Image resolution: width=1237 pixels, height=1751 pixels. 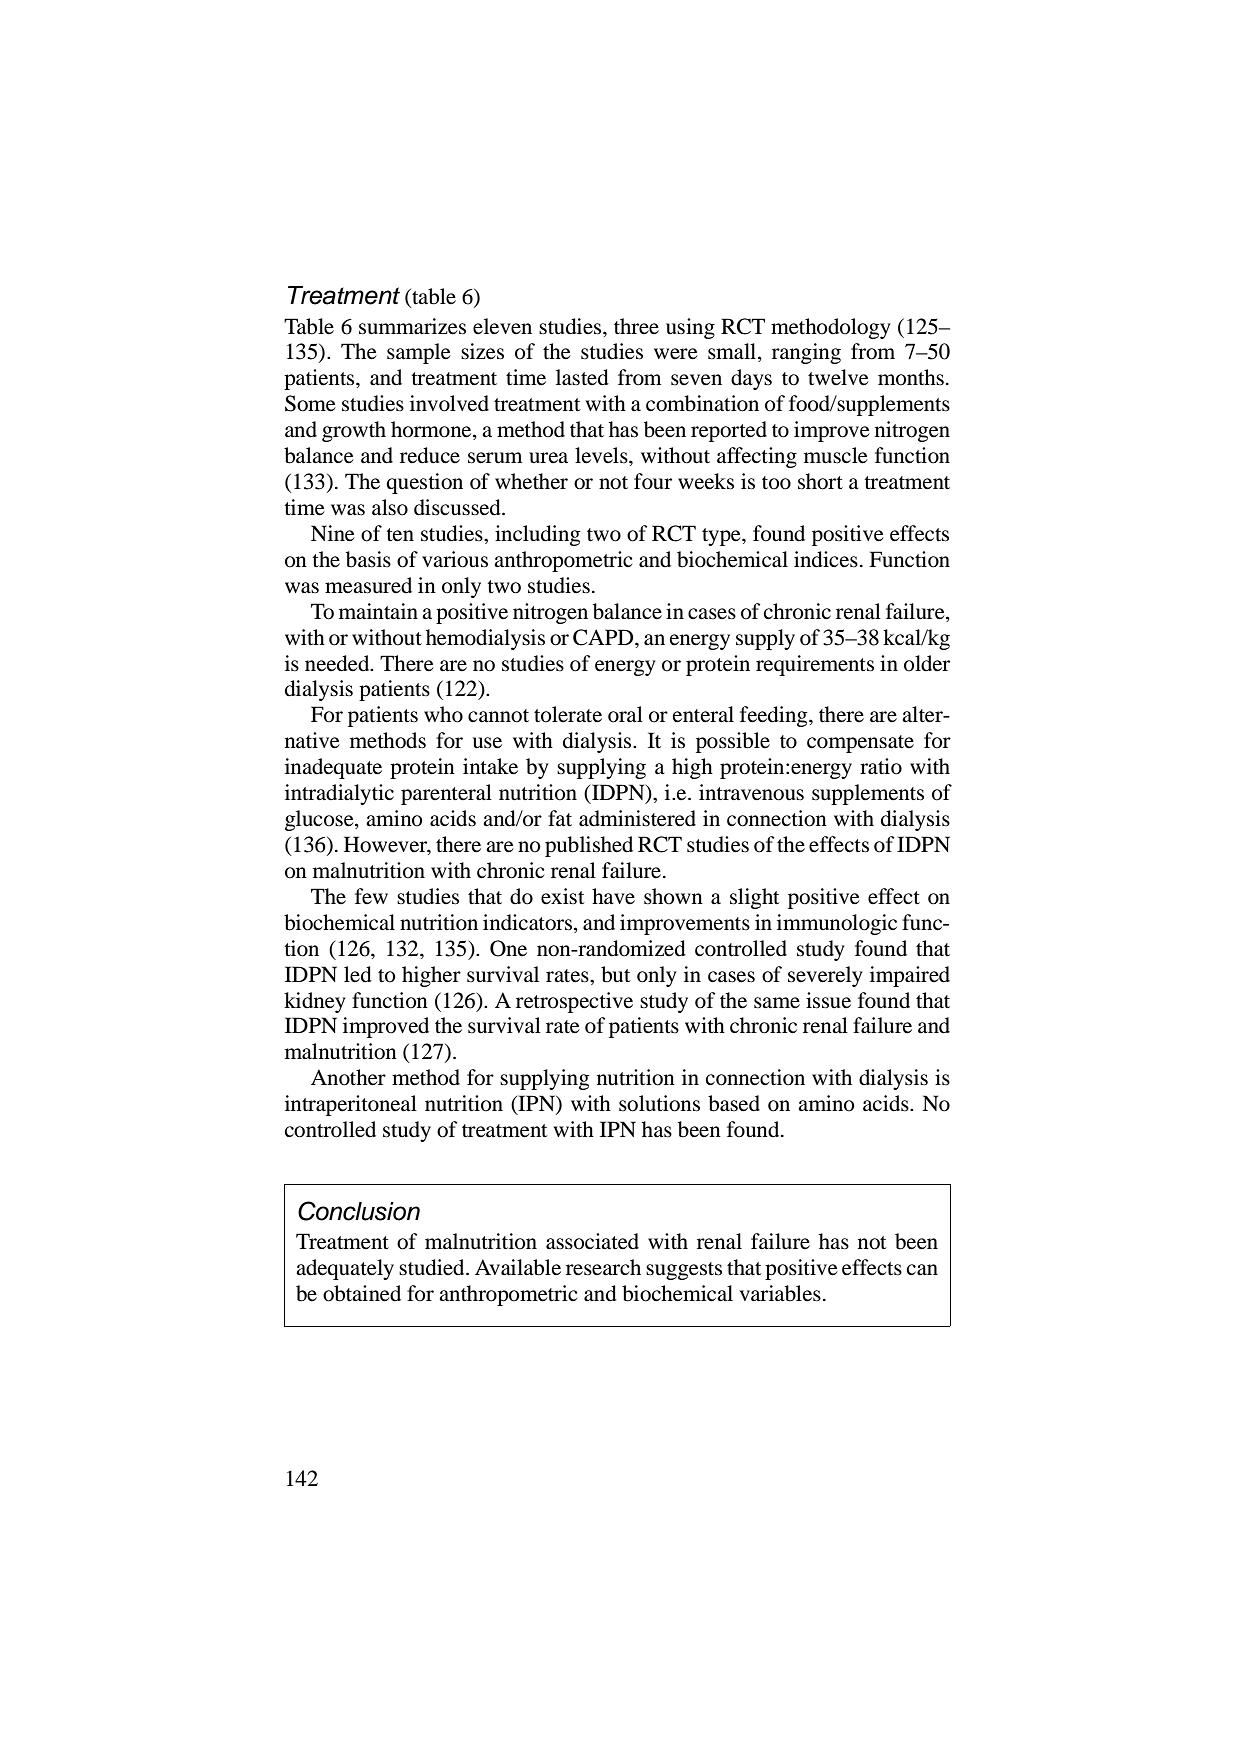 I want to click on three, so click(x=636, y=326).
